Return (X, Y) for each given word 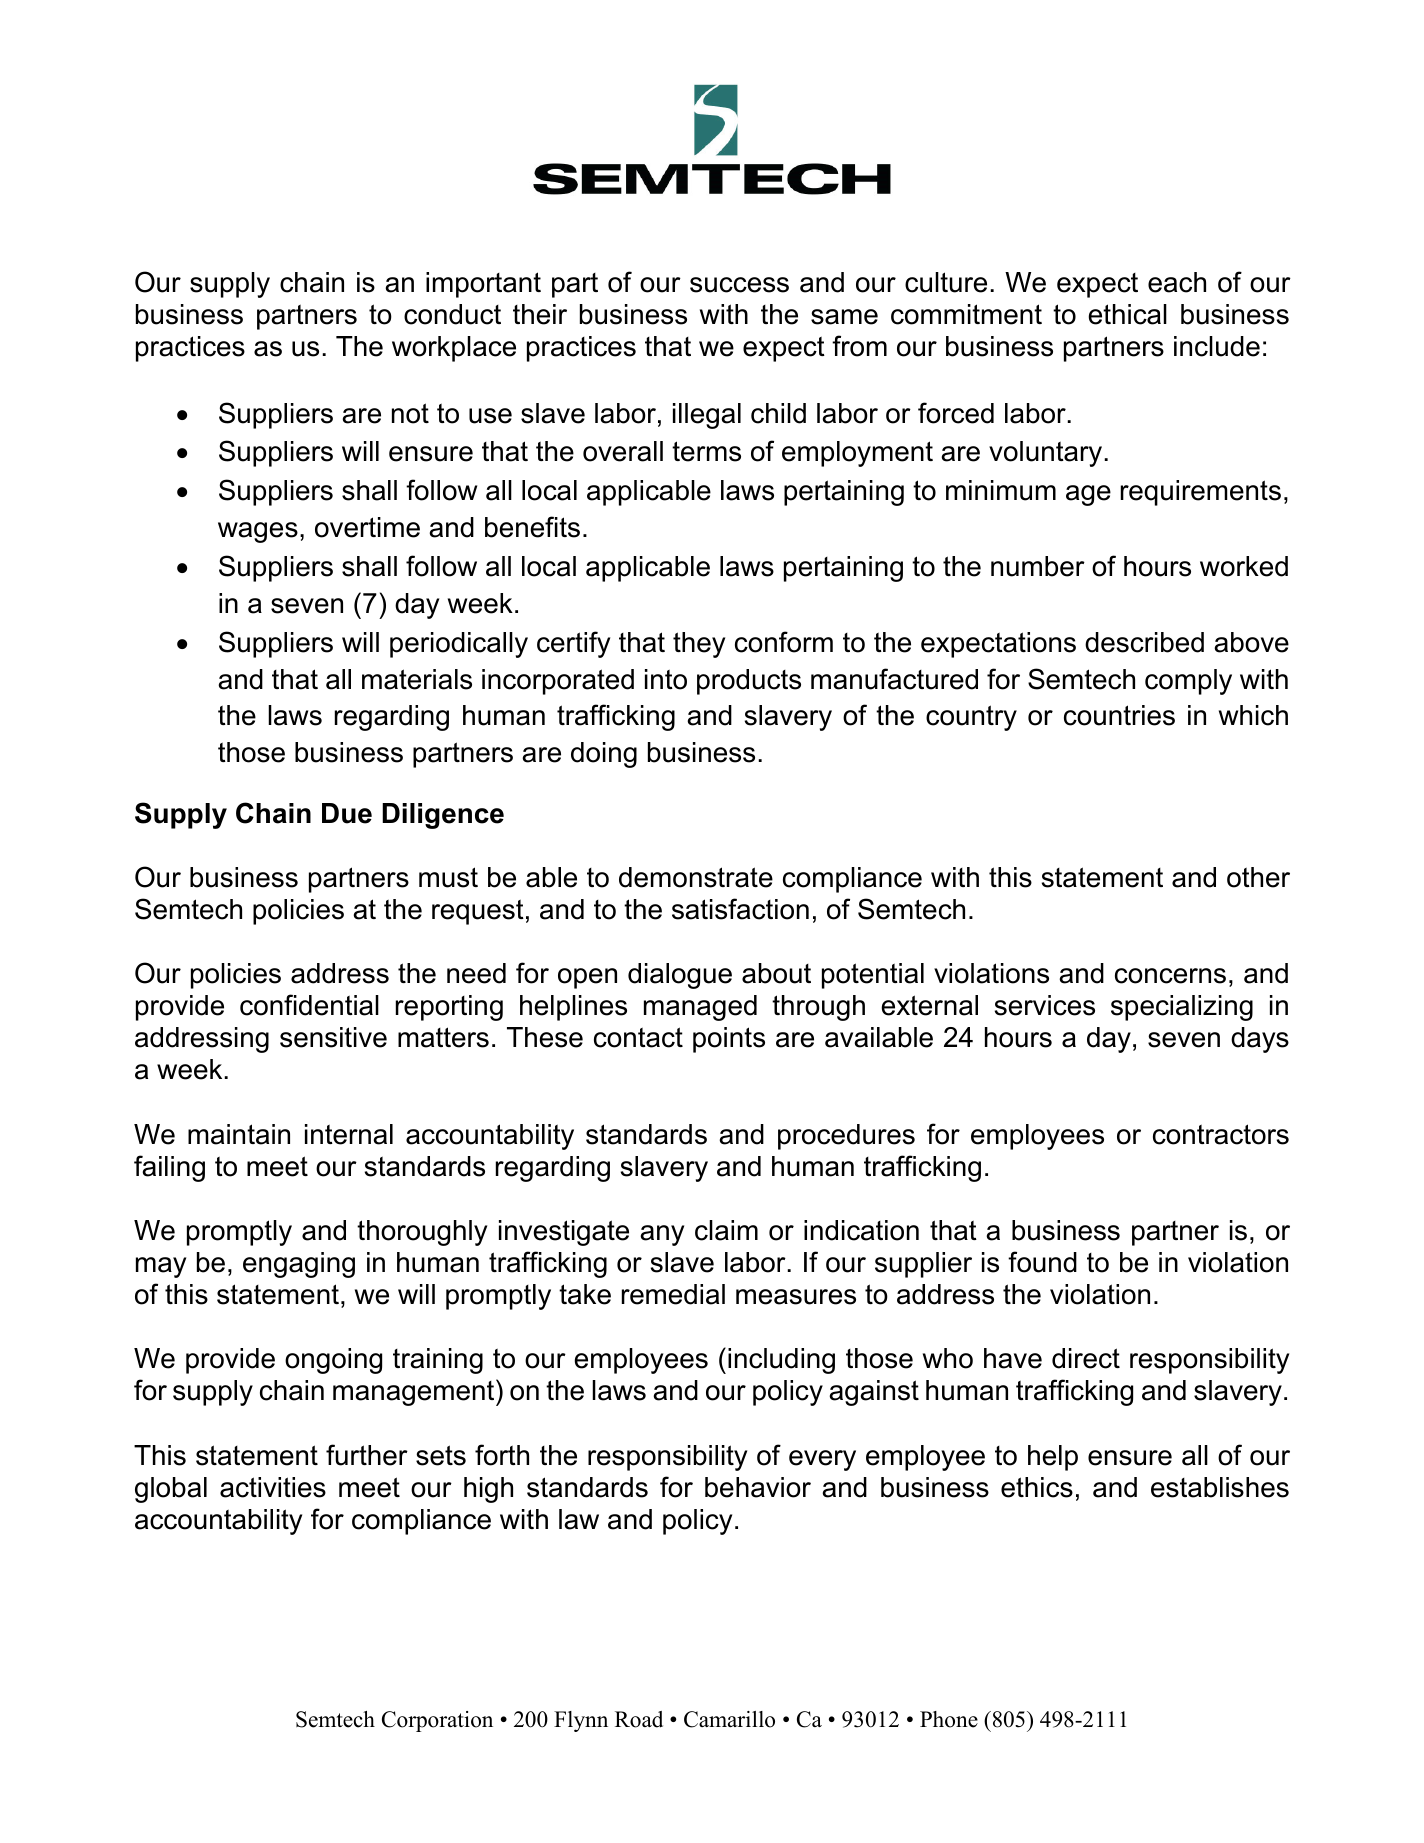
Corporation (437, 1721)
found (1042, 1262)
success (739, 285)
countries (1119, 715)
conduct (452, 314)
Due (347, 813)
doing (604, 755)
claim (726, 1230)
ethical (1127, 314)
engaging (299, 1265)
